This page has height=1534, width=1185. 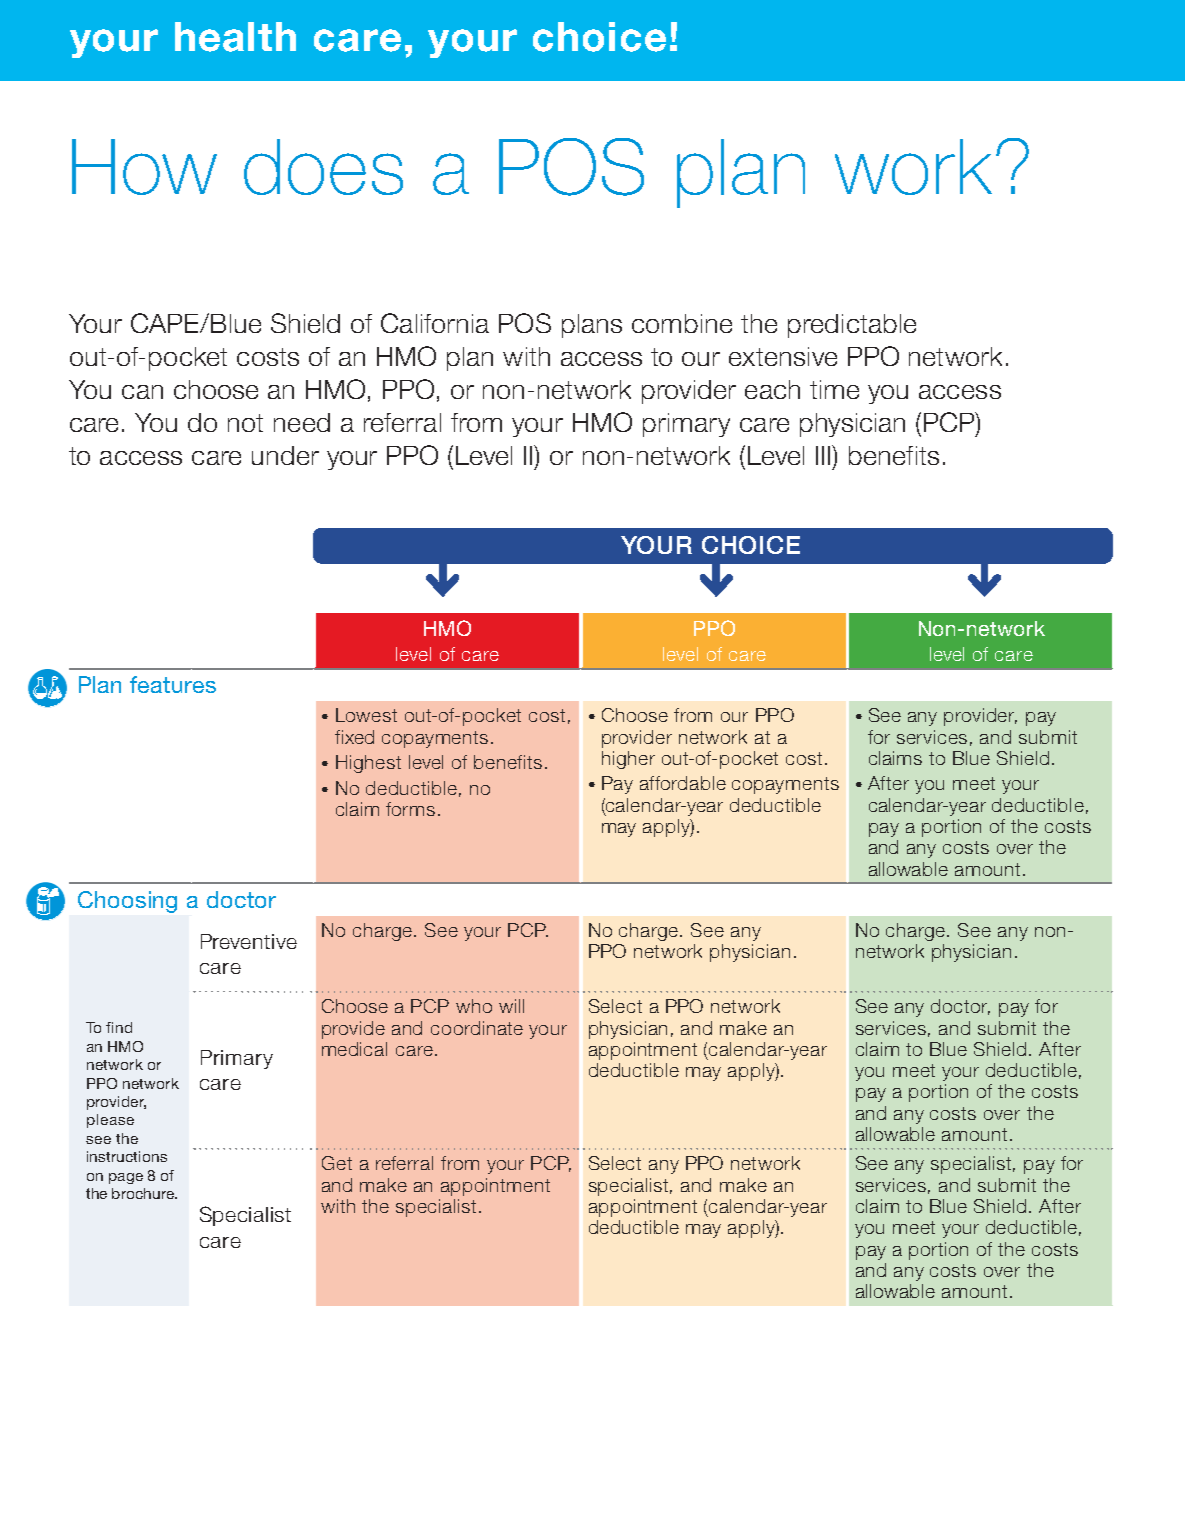 What do you see at coordinates (173, 684) in the page?
I see `features` at bounding box center [173, 684].
